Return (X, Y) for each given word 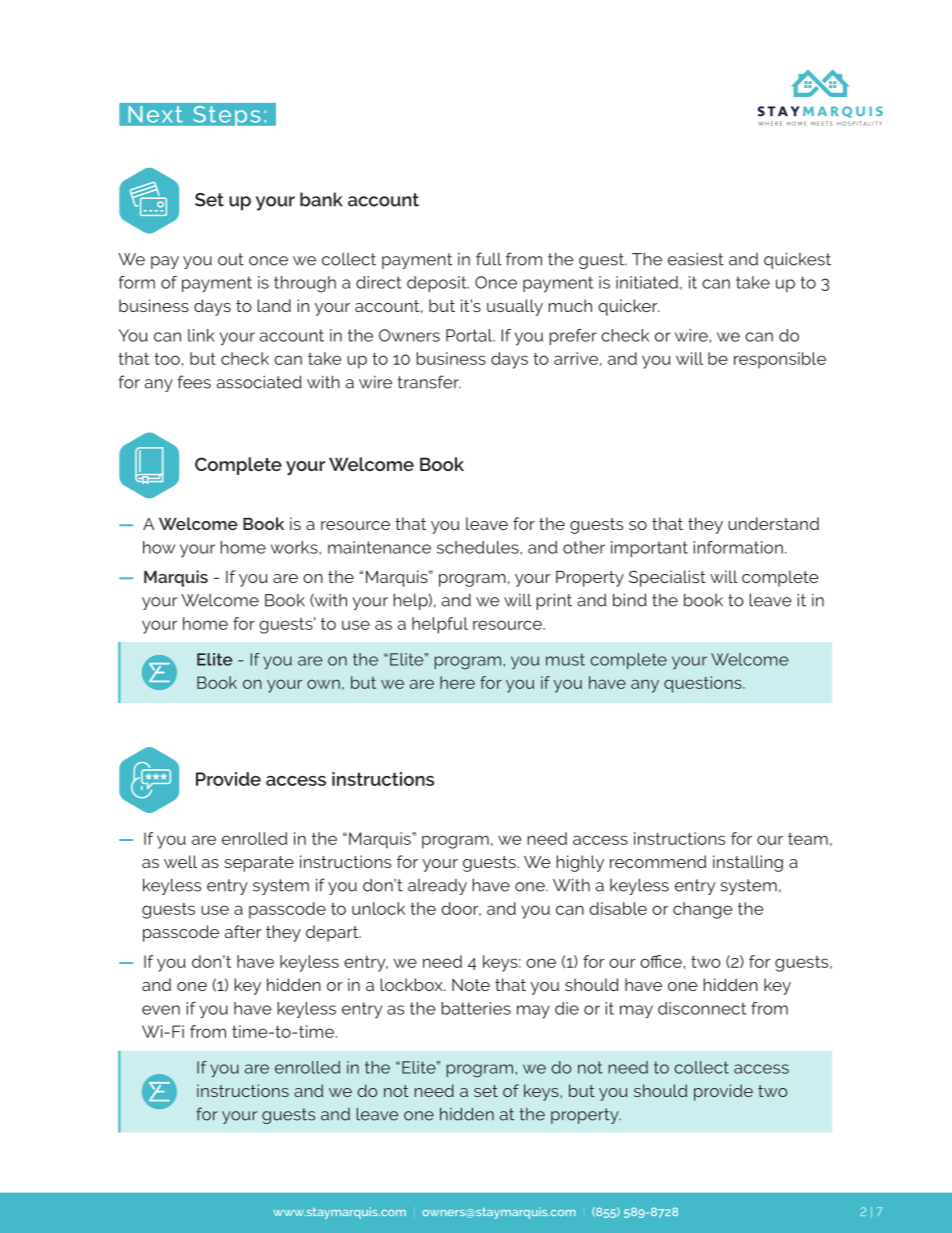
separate (259, 864)
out (231, 259)
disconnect (702, 1008)
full (489, 259)
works (295, 547)
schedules (479, 547)
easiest (696, 259)
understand (773, 523)
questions (704, 684)
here (457, 682)
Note (471, 985)
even (161, 1010)
